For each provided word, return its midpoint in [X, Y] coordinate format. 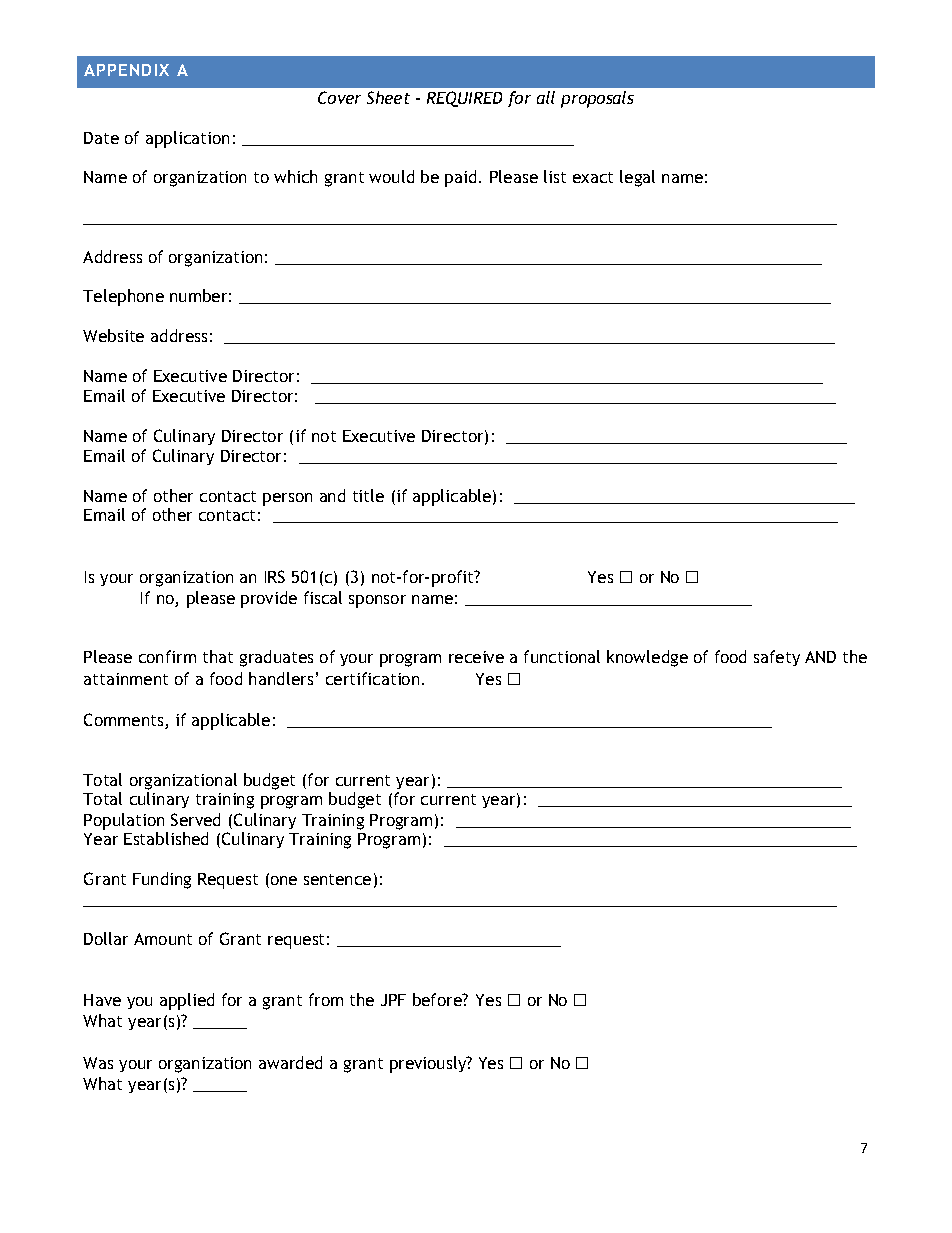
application [187, 139]
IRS [275, 576]
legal [637, 178]
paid [460, 178]
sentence [337, 879]
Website [113, 335]
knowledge [647, 658]
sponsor [377, 601]
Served [195, 819]
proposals [597, 99]
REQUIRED [464, 99]
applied [187, 1001]
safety [777, 658]
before [438, 999]
